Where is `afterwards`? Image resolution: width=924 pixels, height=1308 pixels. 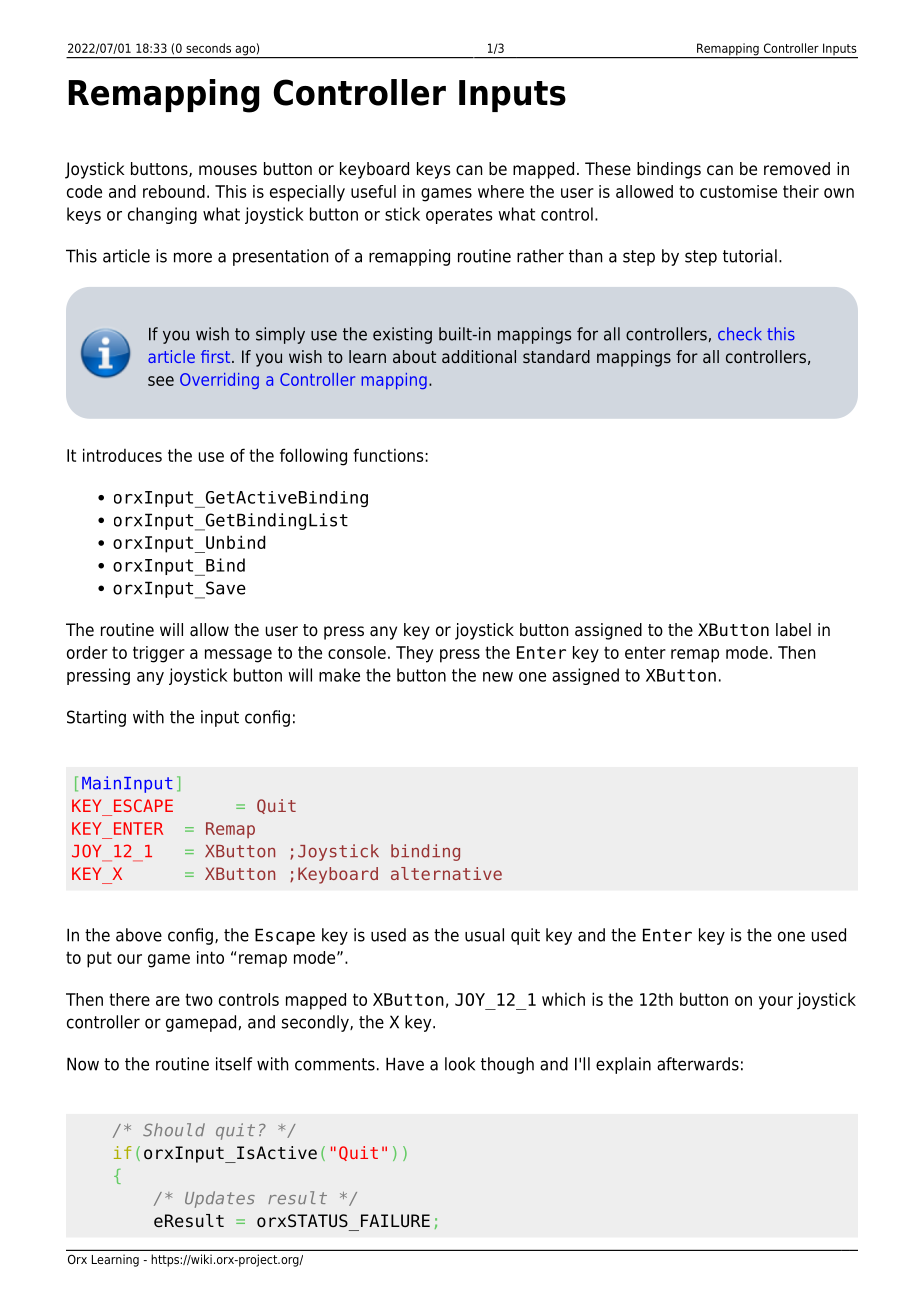
afterwards is located at coordinates (698, 1064).
